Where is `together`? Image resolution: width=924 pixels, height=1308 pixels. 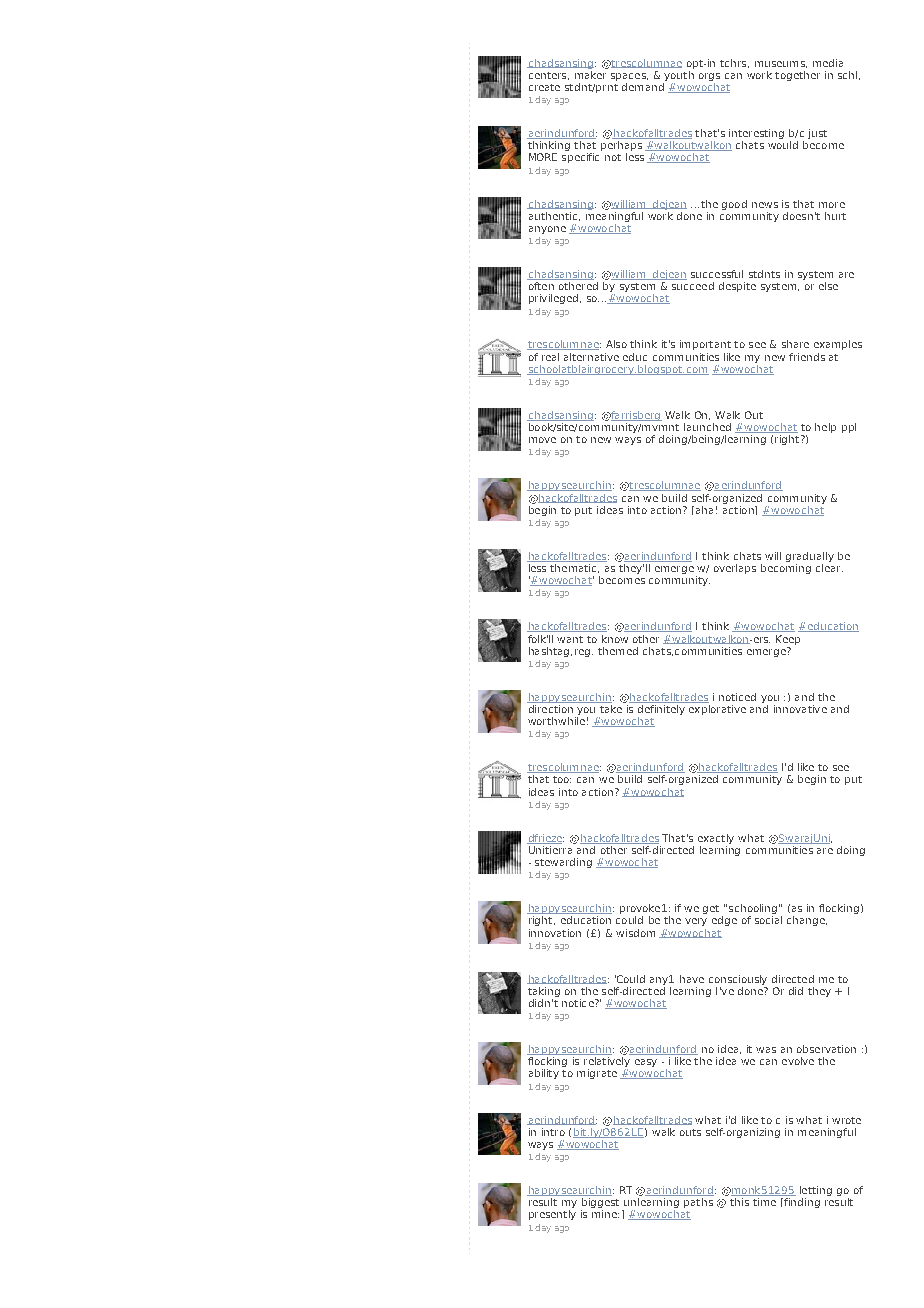
together is located at coordinates (797, 76).
